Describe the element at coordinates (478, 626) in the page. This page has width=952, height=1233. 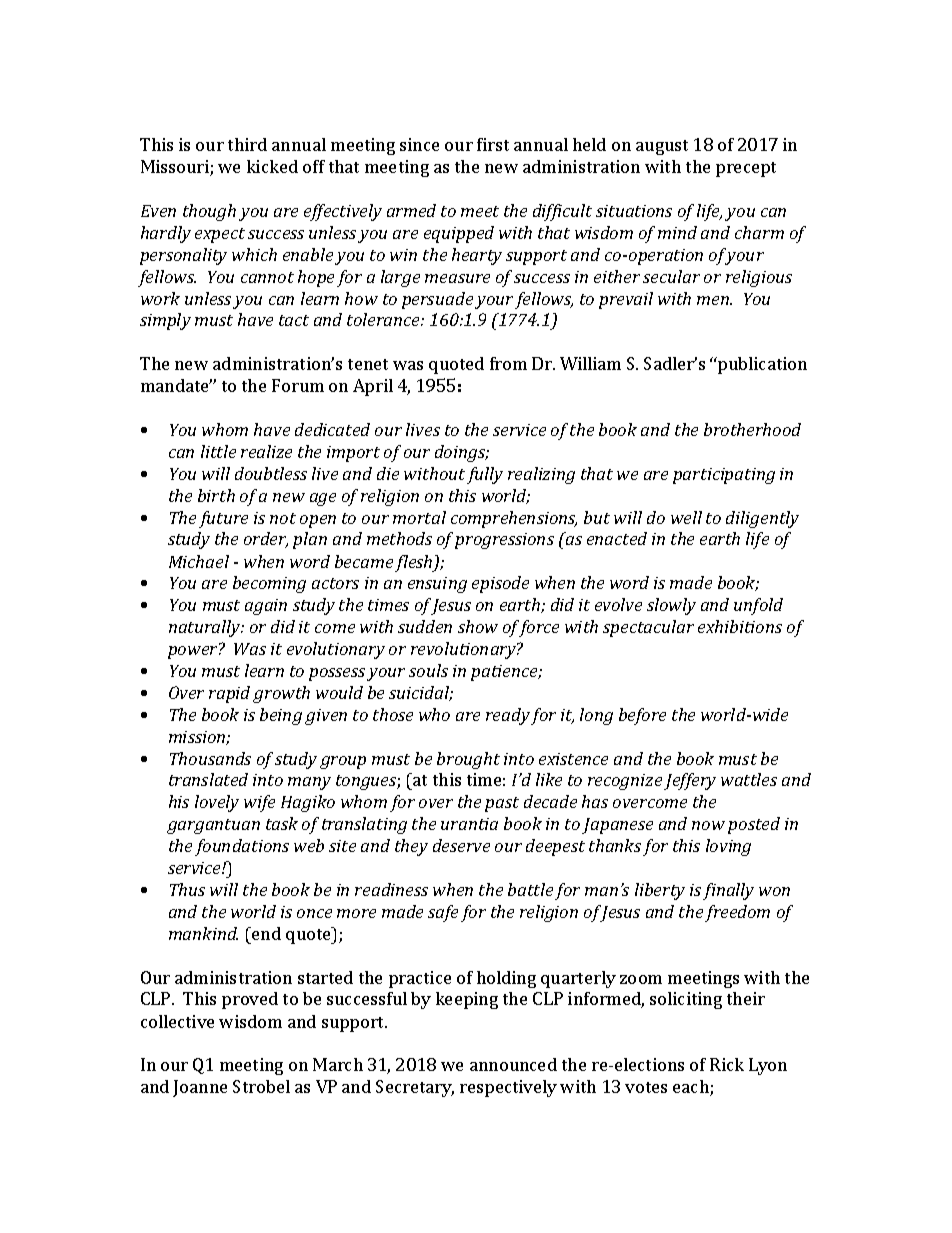
I see `show` at that location.
